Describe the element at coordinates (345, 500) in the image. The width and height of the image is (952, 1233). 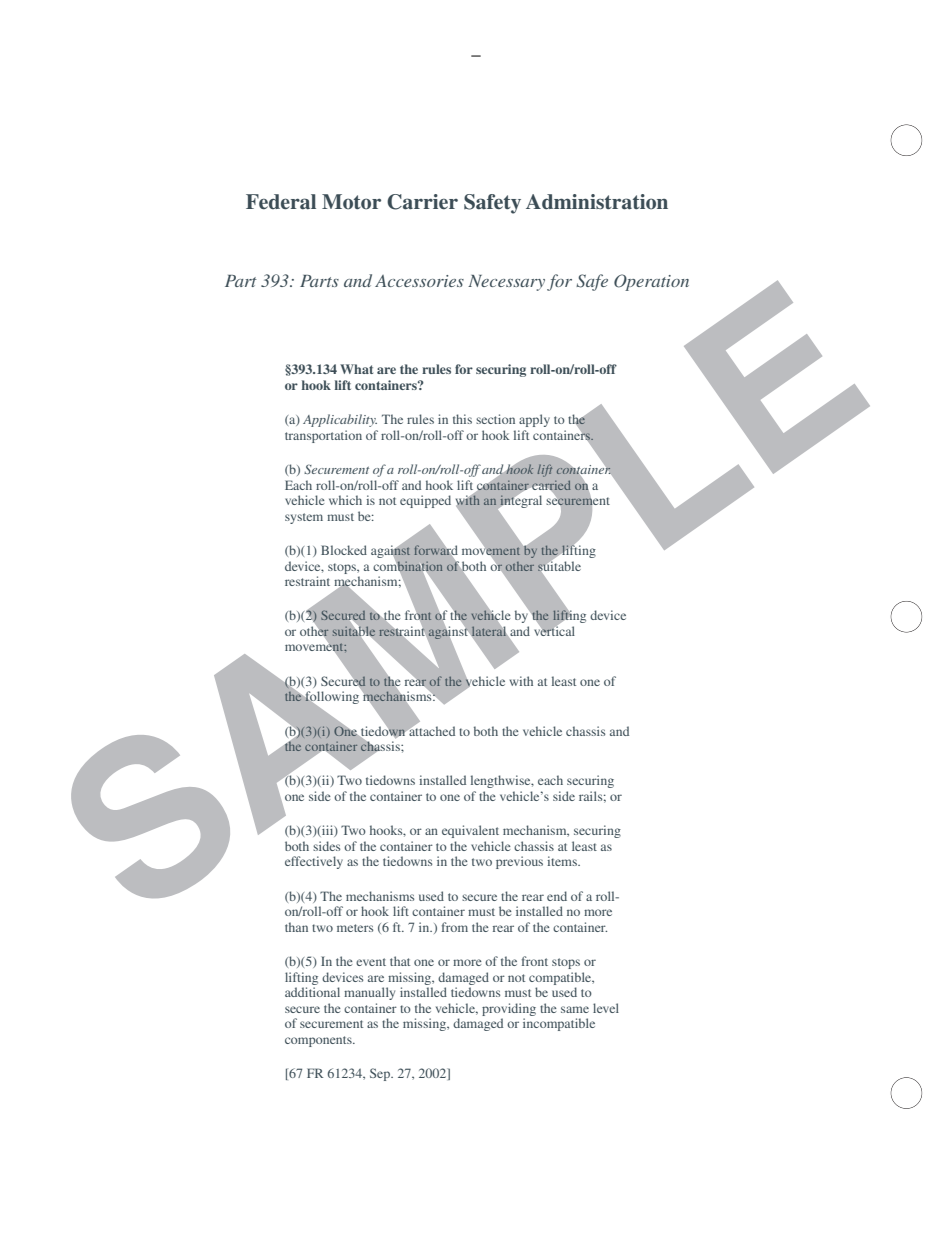
I see `which` at that location.
